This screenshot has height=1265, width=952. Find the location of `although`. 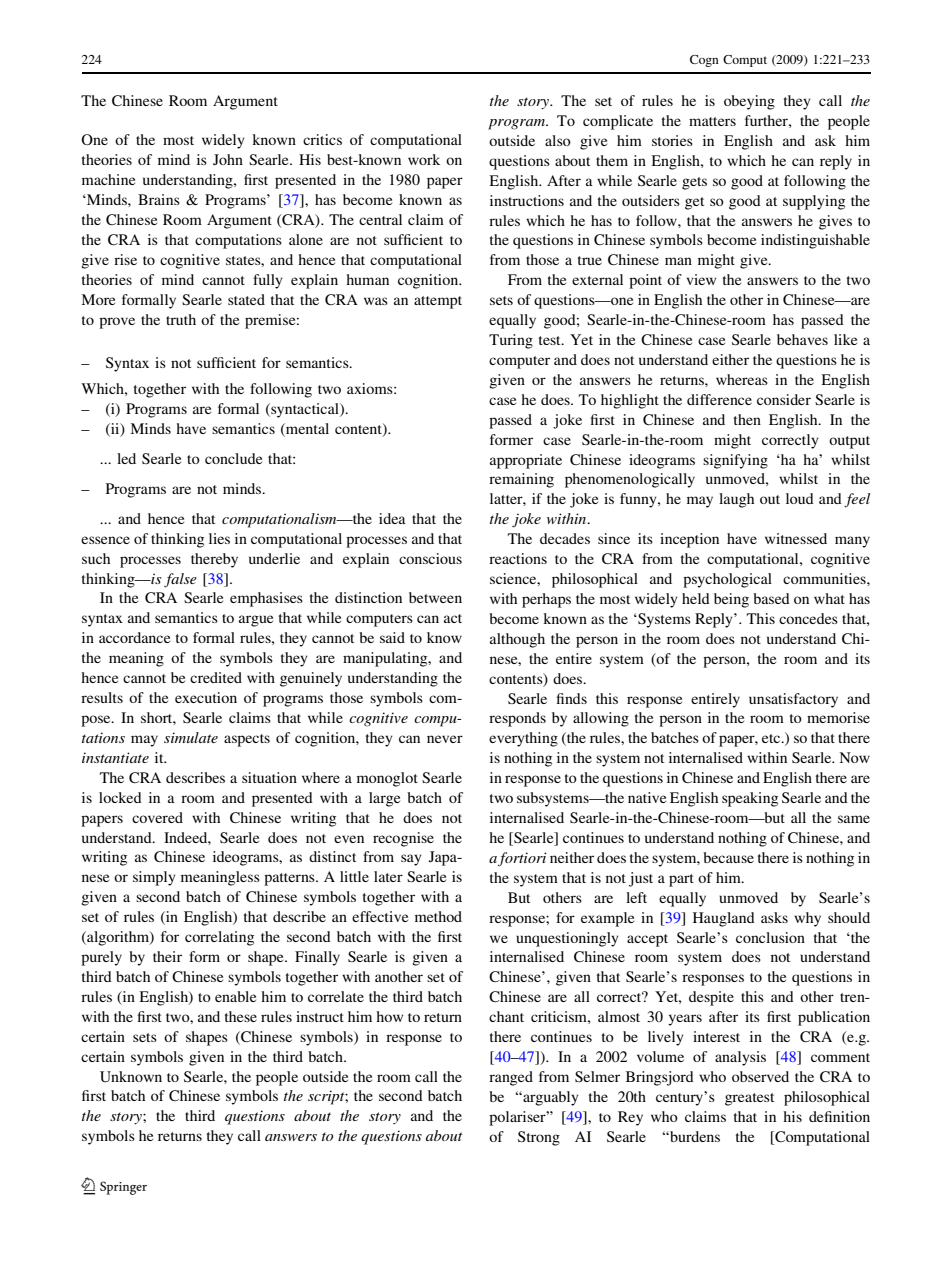

although is located at coordinates (517, 640).
